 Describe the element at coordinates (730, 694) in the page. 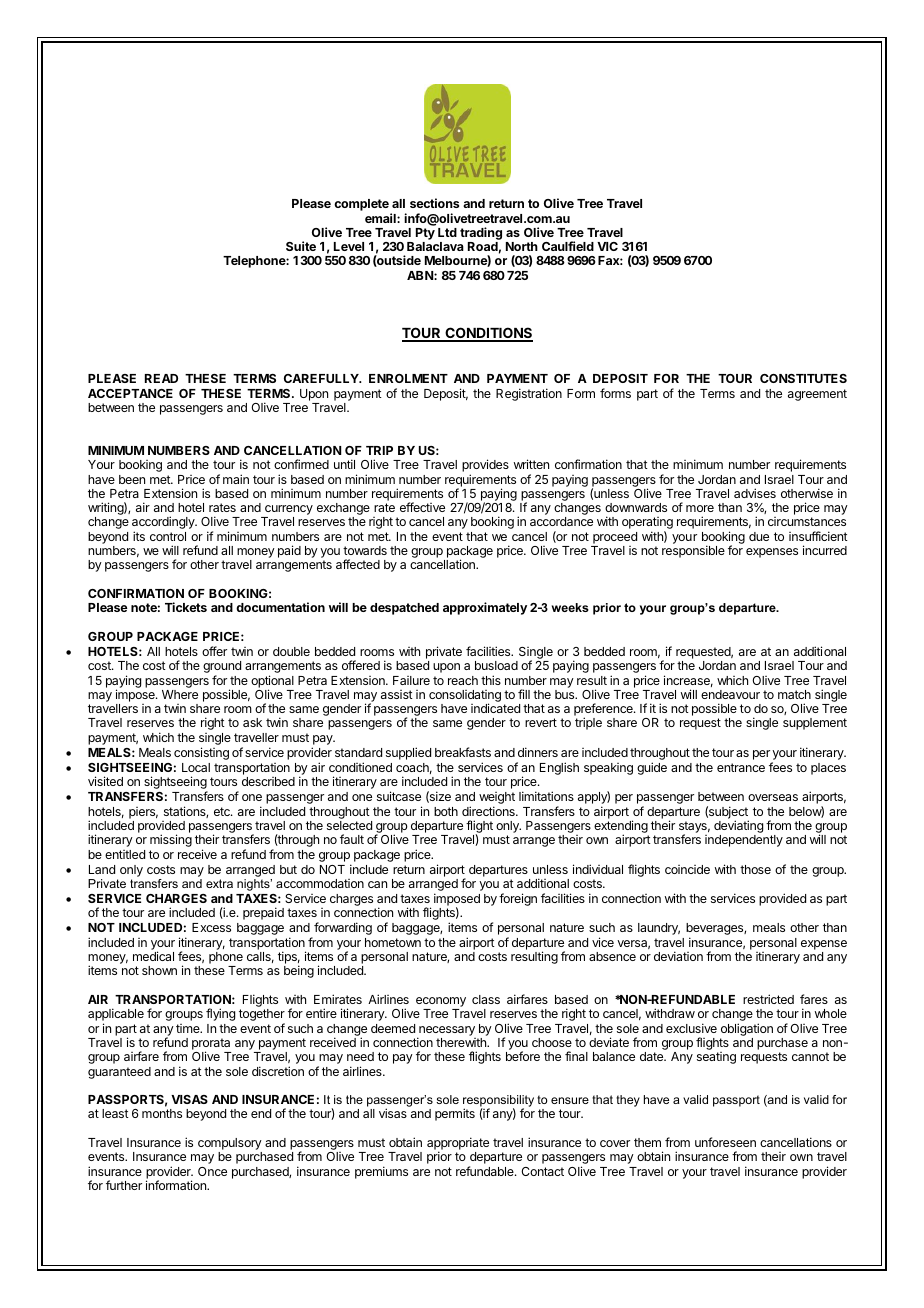

I see `endeavour` at that location.
